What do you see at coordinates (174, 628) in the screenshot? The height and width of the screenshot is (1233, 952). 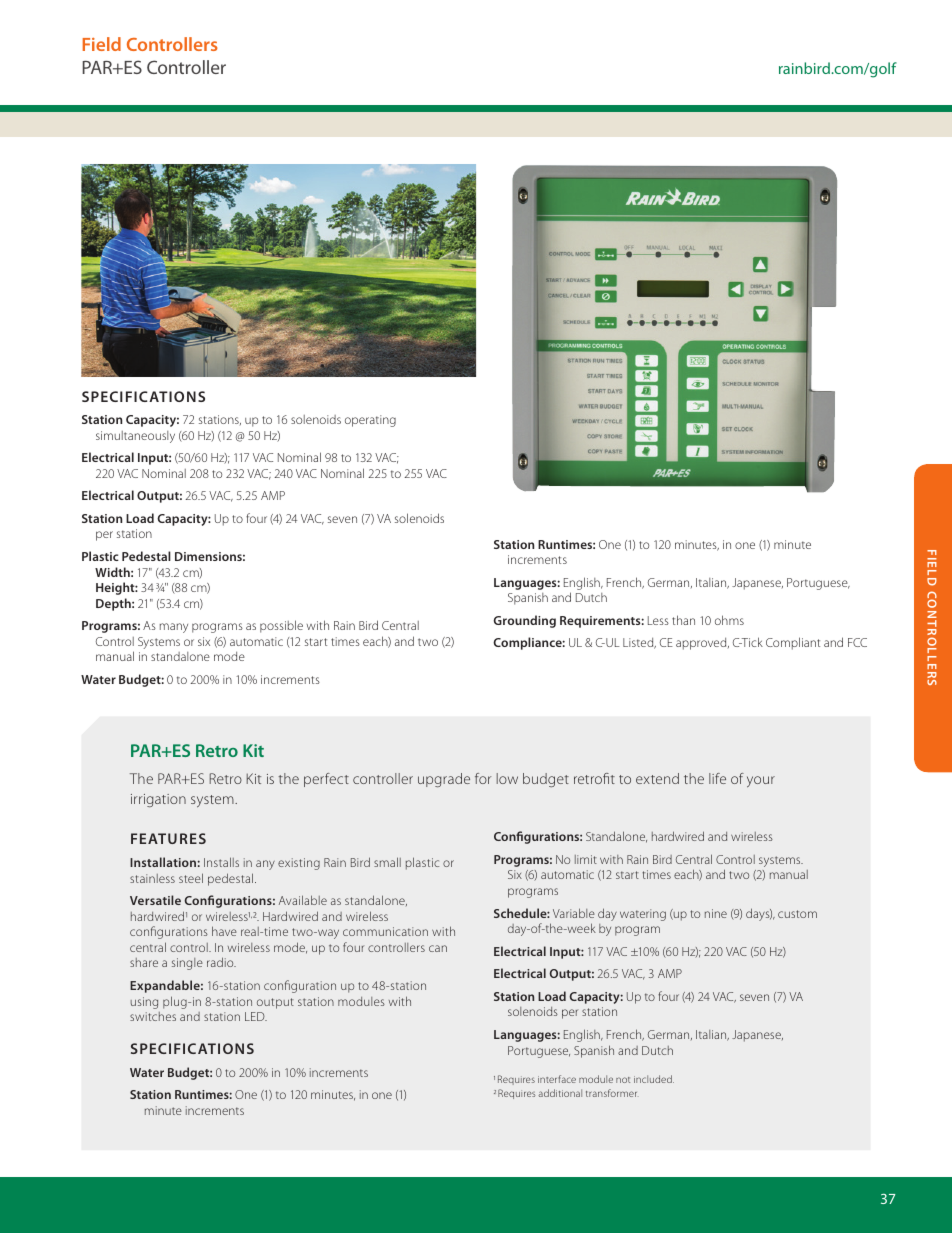 I see `many` at bounding box center [174, 628].
